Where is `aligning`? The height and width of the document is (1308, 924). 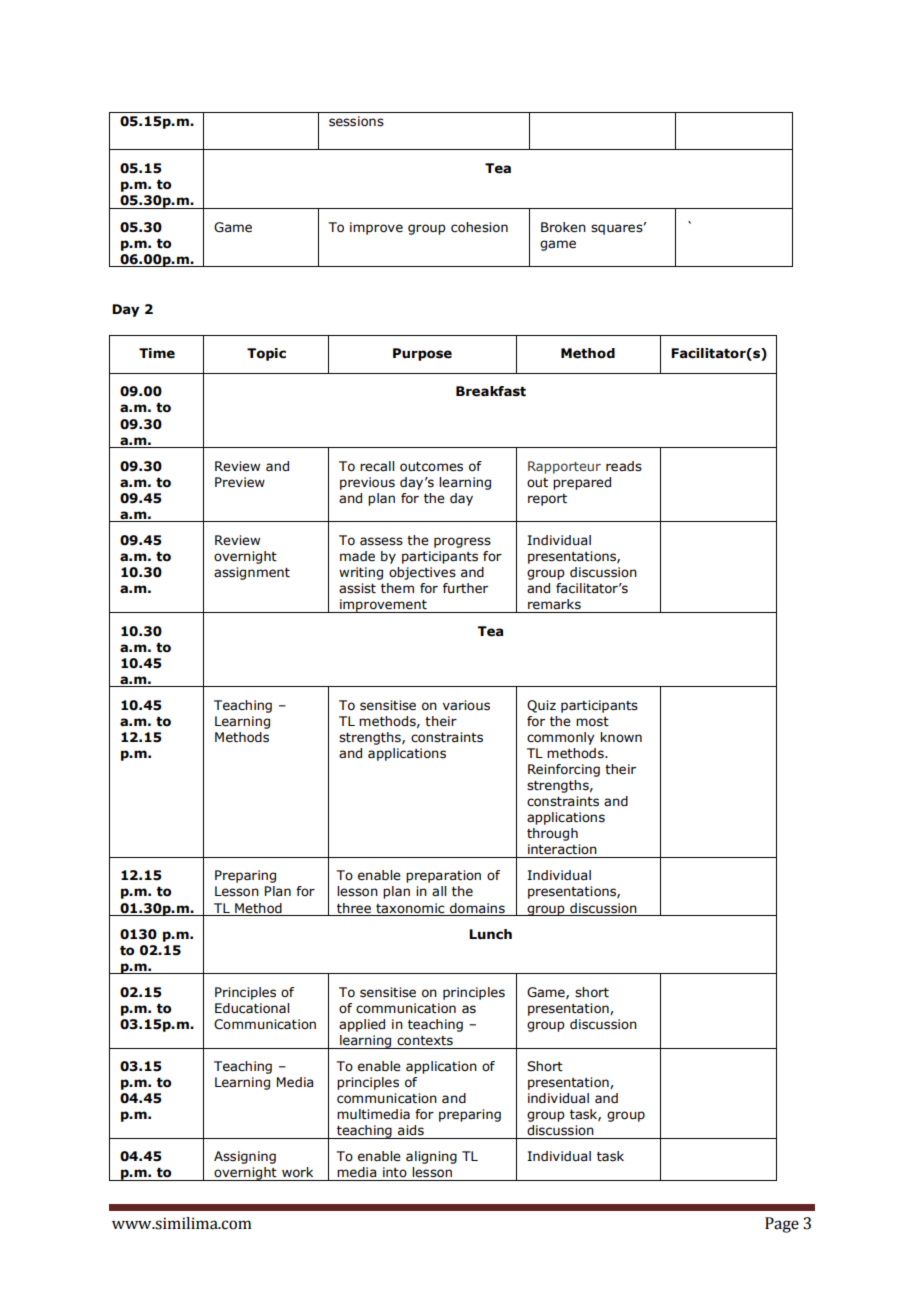
aligning is located at coordinates (431, 1157).
